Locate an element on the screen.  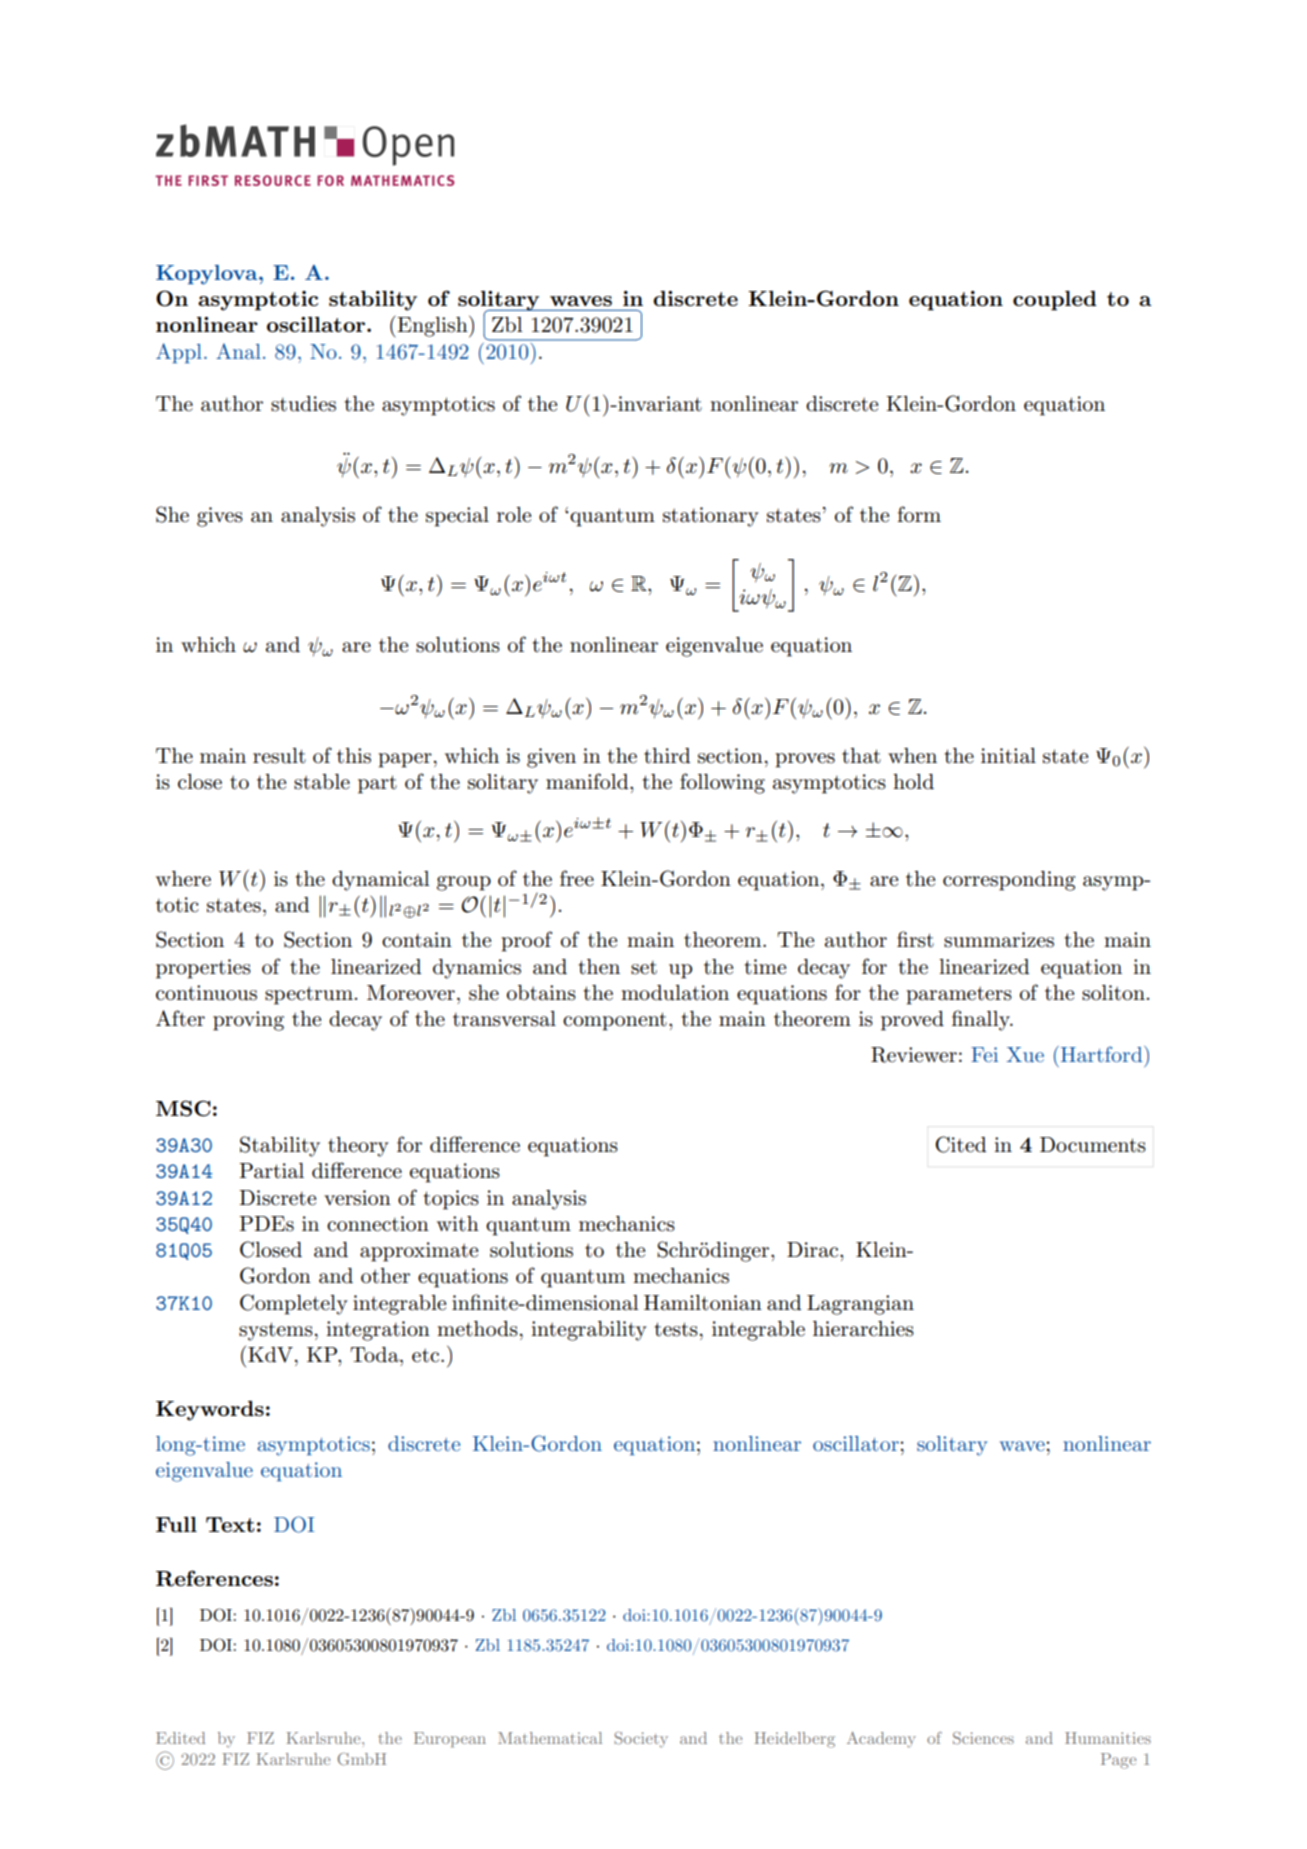
stable is located at coordinates (322, 782).
